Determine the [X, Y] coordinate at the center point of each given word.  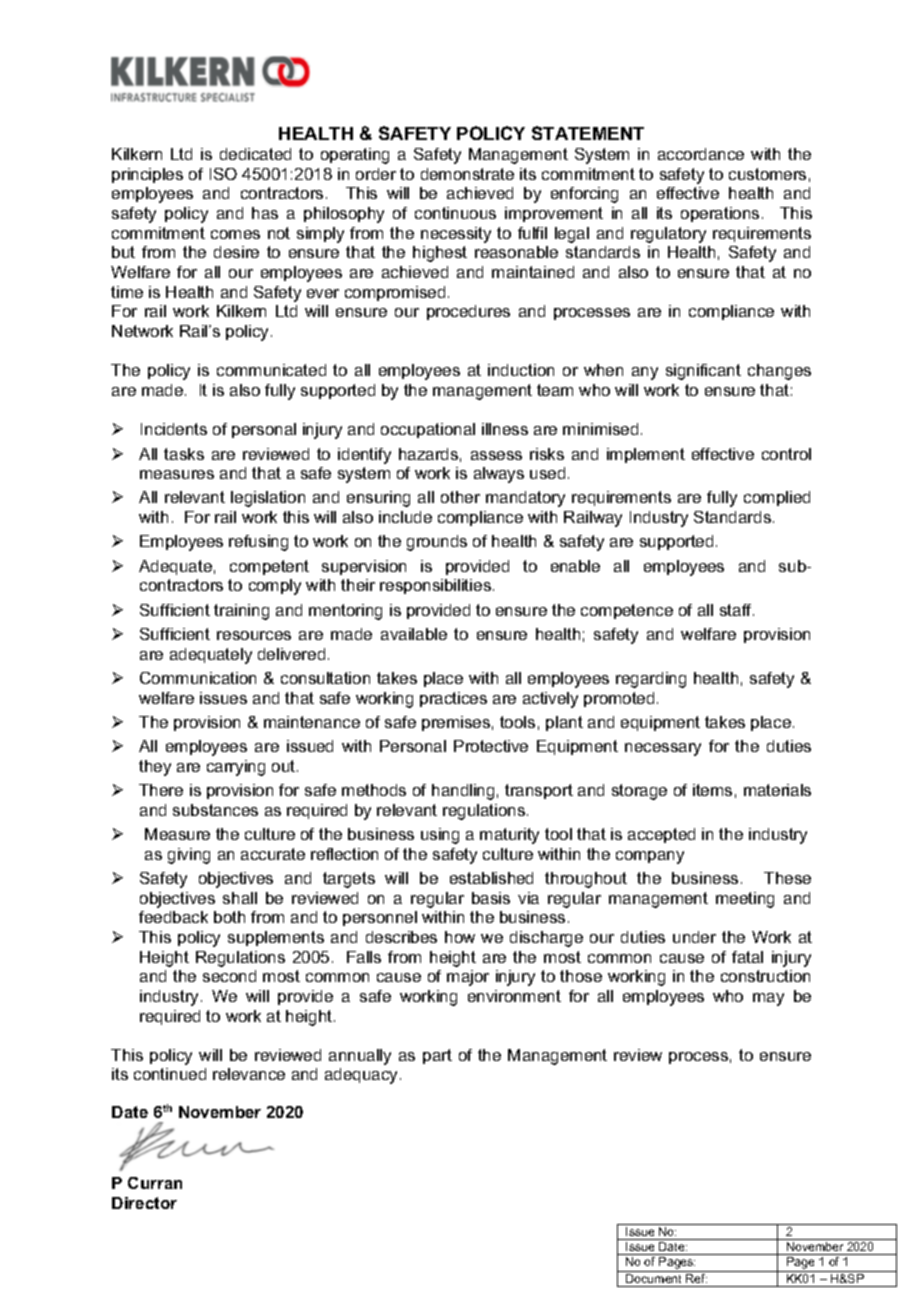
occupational [428, 430]
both [229, 917]
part [437, 1056]
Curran [155, 1183]
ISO [223, 174]
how [460, 937]
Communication [198, 678]
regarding [651, 680]
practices [453, 699]
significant [703, 372]
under [694, 937]
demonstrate [467, 174]
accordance [701, 154]
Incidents [174, 429]
